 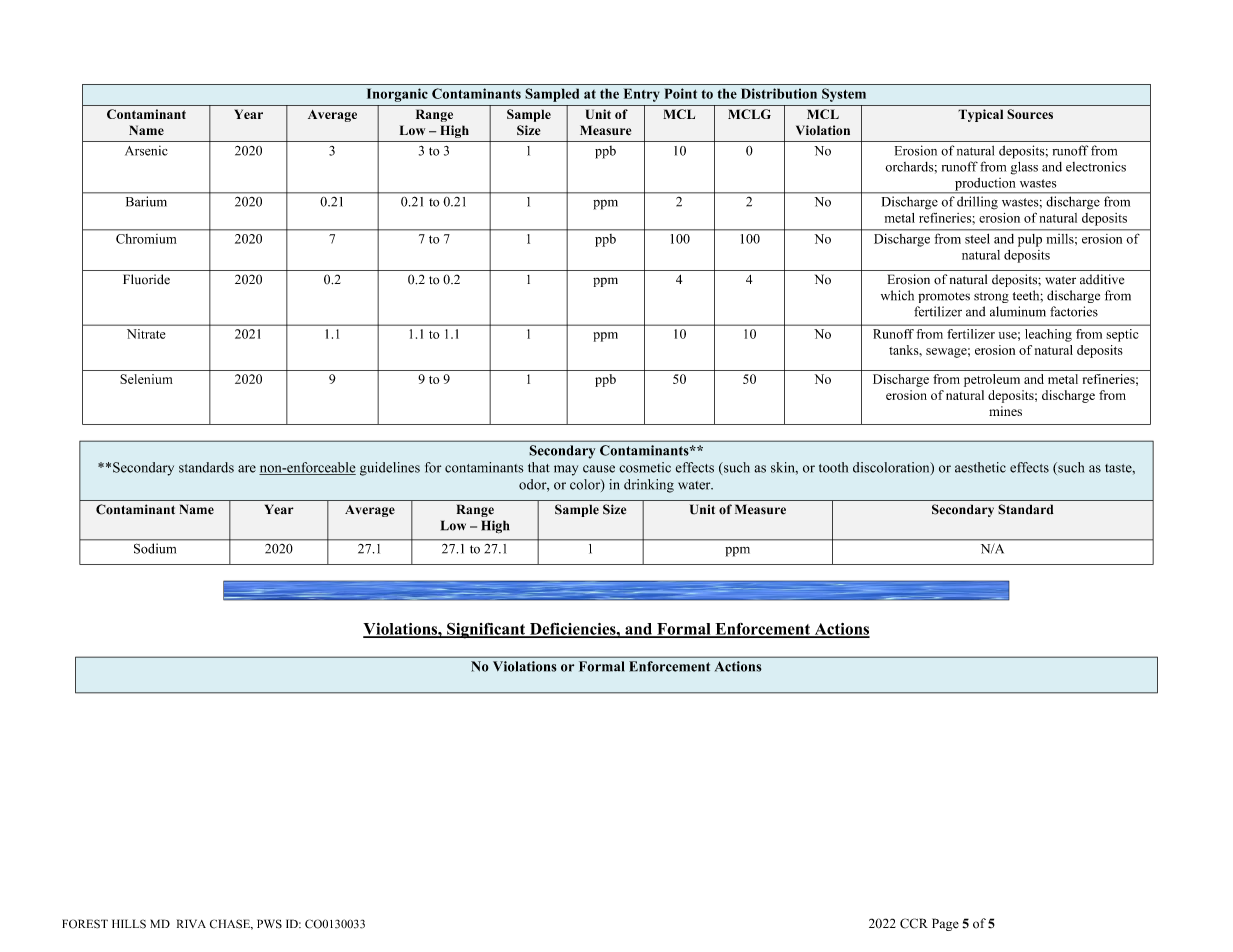 I want to click on Page, so click(x=945, y=924).
